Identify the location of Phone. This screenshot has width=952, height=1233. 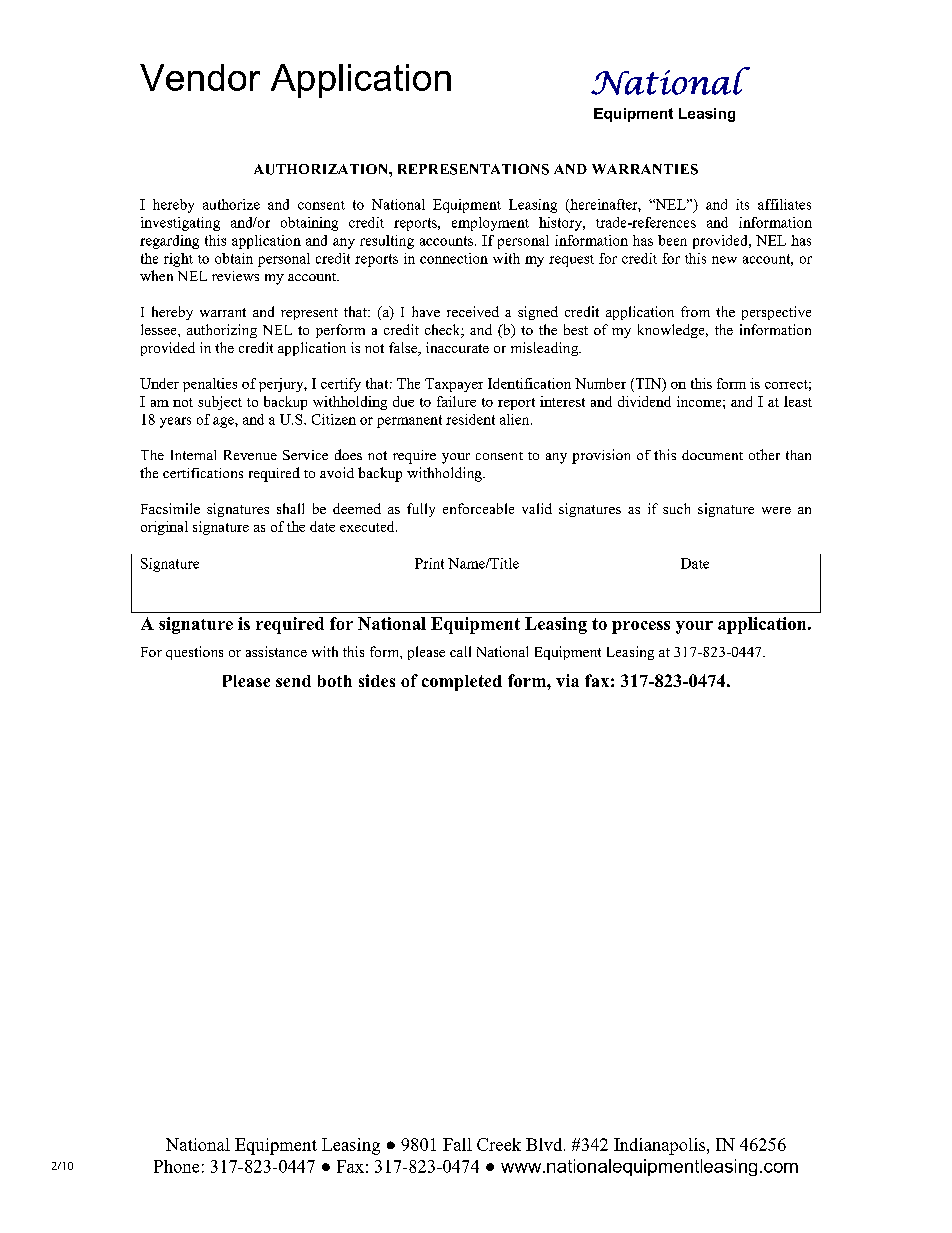
(176, 1166).
